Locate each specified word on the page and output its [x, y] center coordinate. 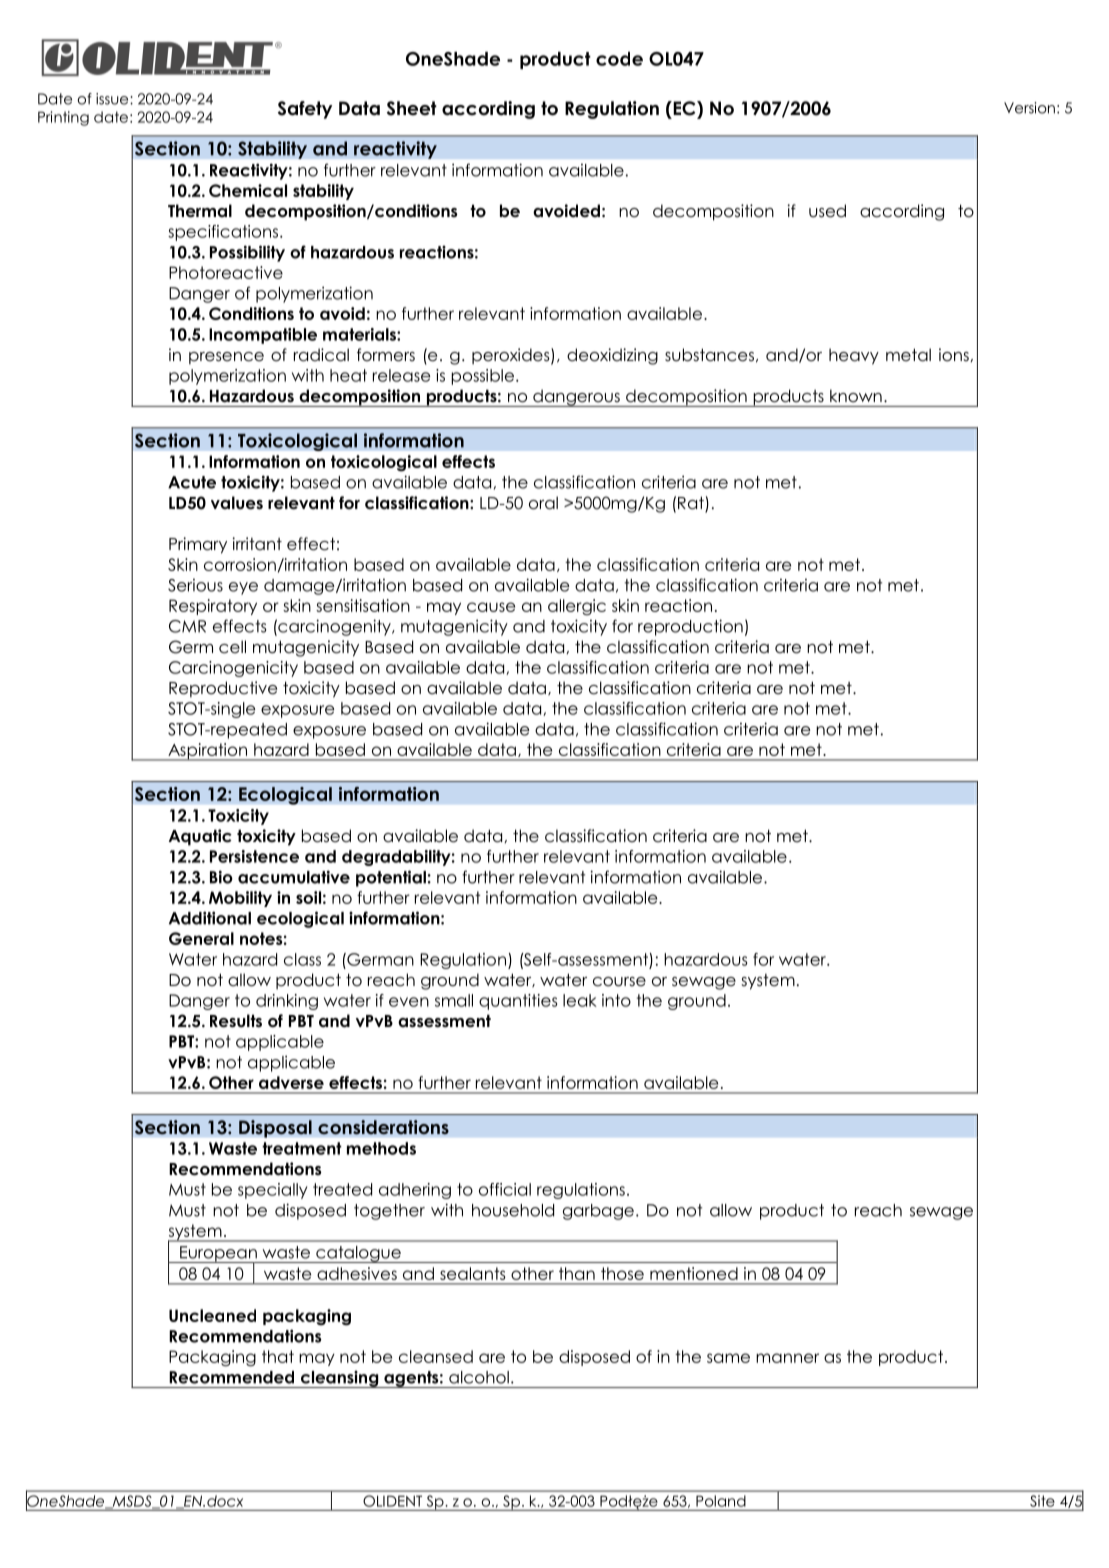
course [619, 982]
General [201, 938]
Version [1029, 108]
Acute [192, 482]
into [616, 1000]
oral [543, 503]
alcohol [479, 1377]
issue [113, 99]
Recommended [231, 1377]
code [619, 59]
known [856, 395]
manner [787, 1358]
